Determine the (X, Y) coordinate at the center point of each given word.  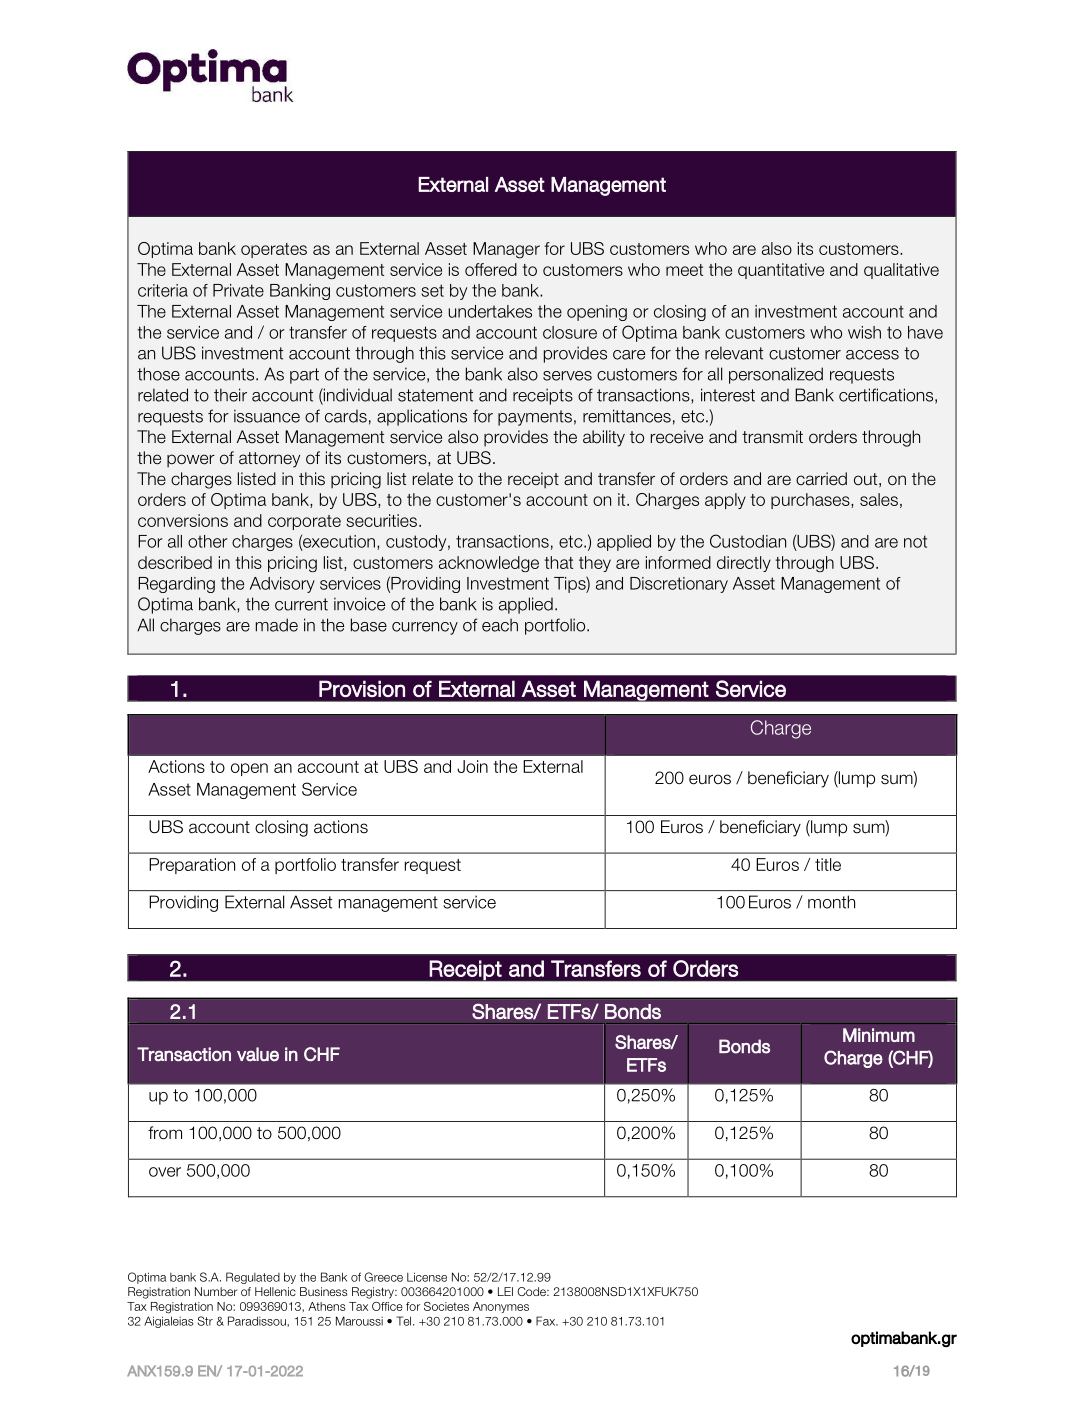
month (831, 902)
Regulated (253, 1278)
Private (238, 290)
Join (472, 766)
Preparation (192, 866)
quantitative (781, 271)
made (277, 625)
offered (491, 269)
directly (744, 564)
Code (532, 1291)
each (500, 625)
